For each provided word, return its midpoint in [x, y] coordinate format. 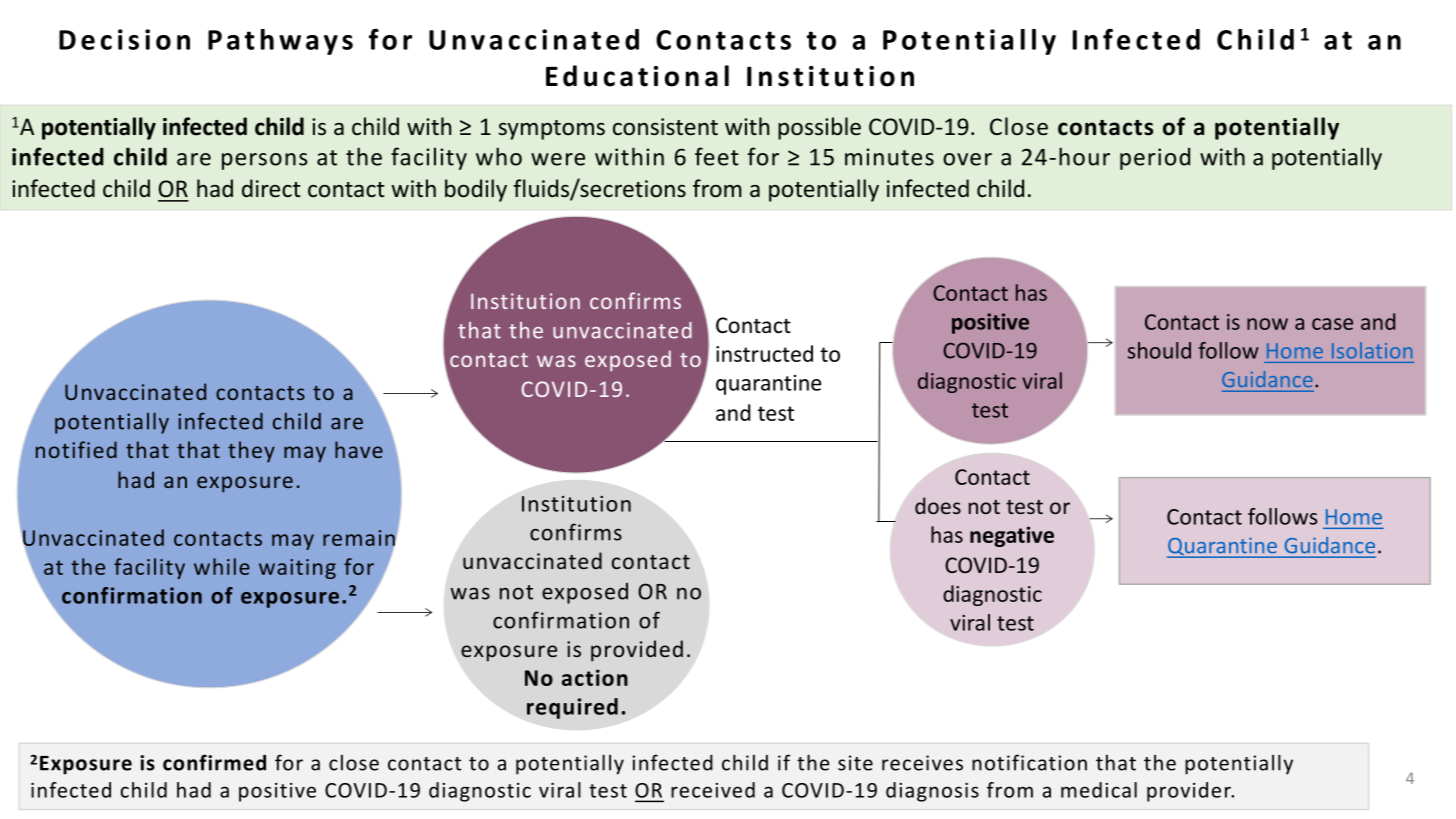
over [967, 159]
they [251, 451]
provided [637, 651]
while [222, 566]
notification [1029, 762]
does [938, 505]
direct [271, 188]
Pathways [280, 42]
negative [1012, 536]
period [1155, 159]
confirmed [214, 762]
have [359, 449]
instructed [764, 353]
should [1159, 350]
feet [717, 156]
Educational [637, 76]
